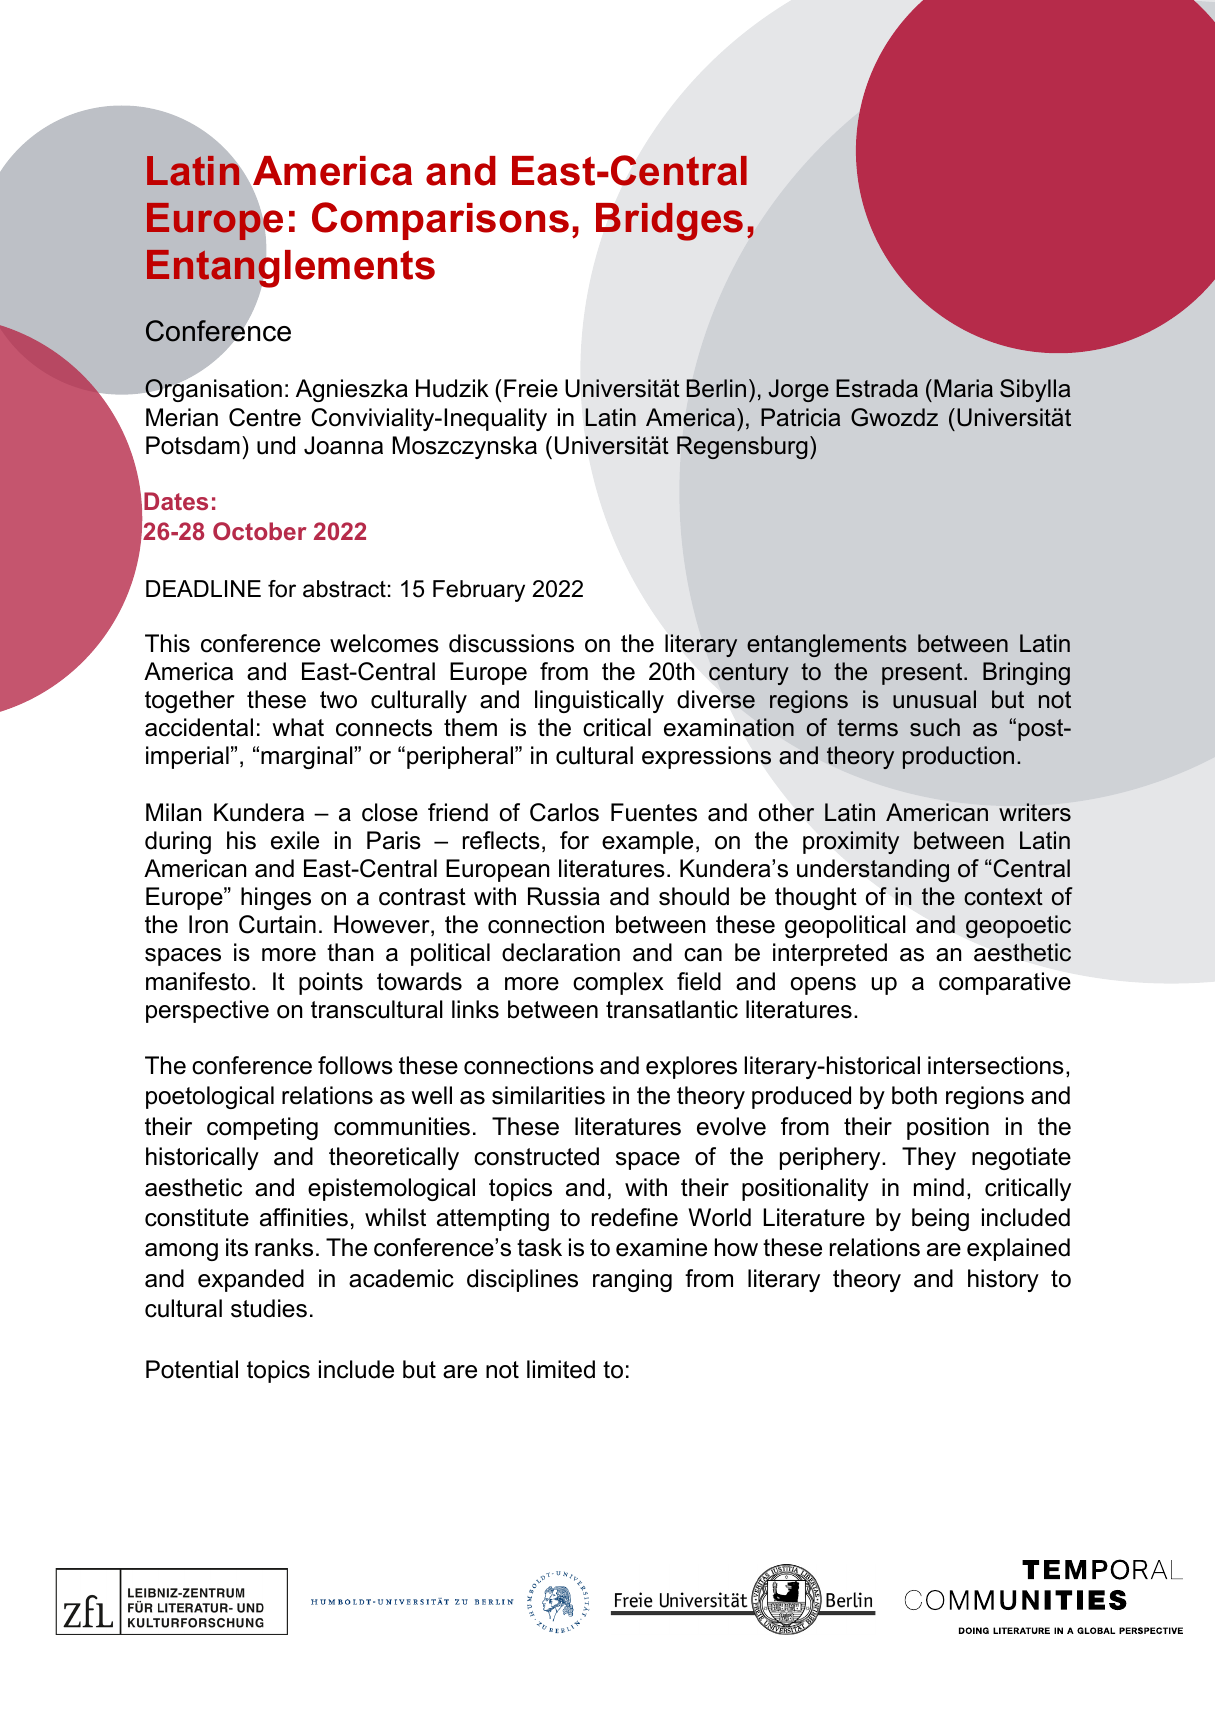 The height and width of the screenshot is (1718, 1215). What do you see at coordinates (958, 757) in the screenshot?
I see `production` at bounding box center [958, 757].
